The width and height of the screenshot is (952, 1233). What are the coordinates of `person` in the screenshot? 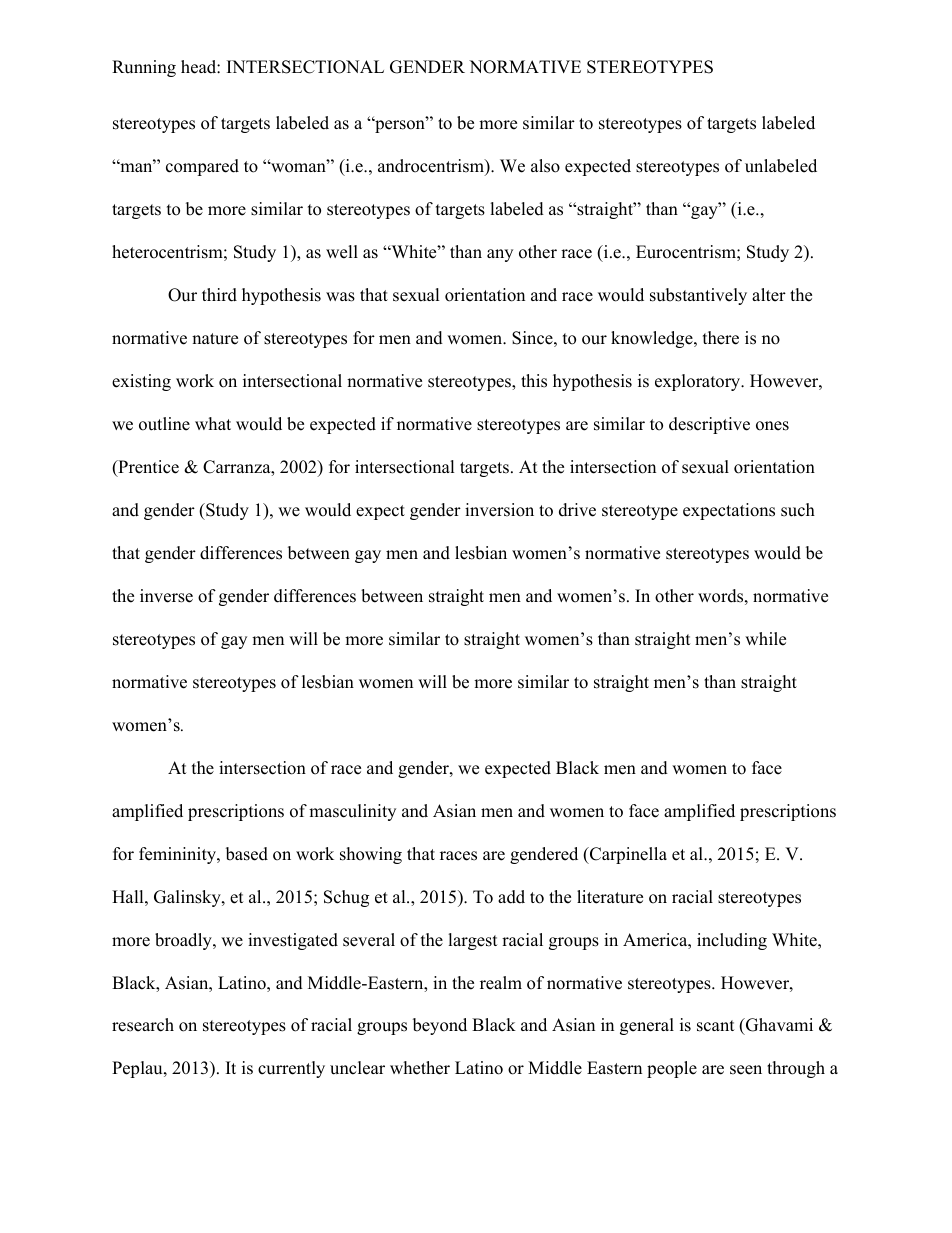 It's located at (400, 126).
